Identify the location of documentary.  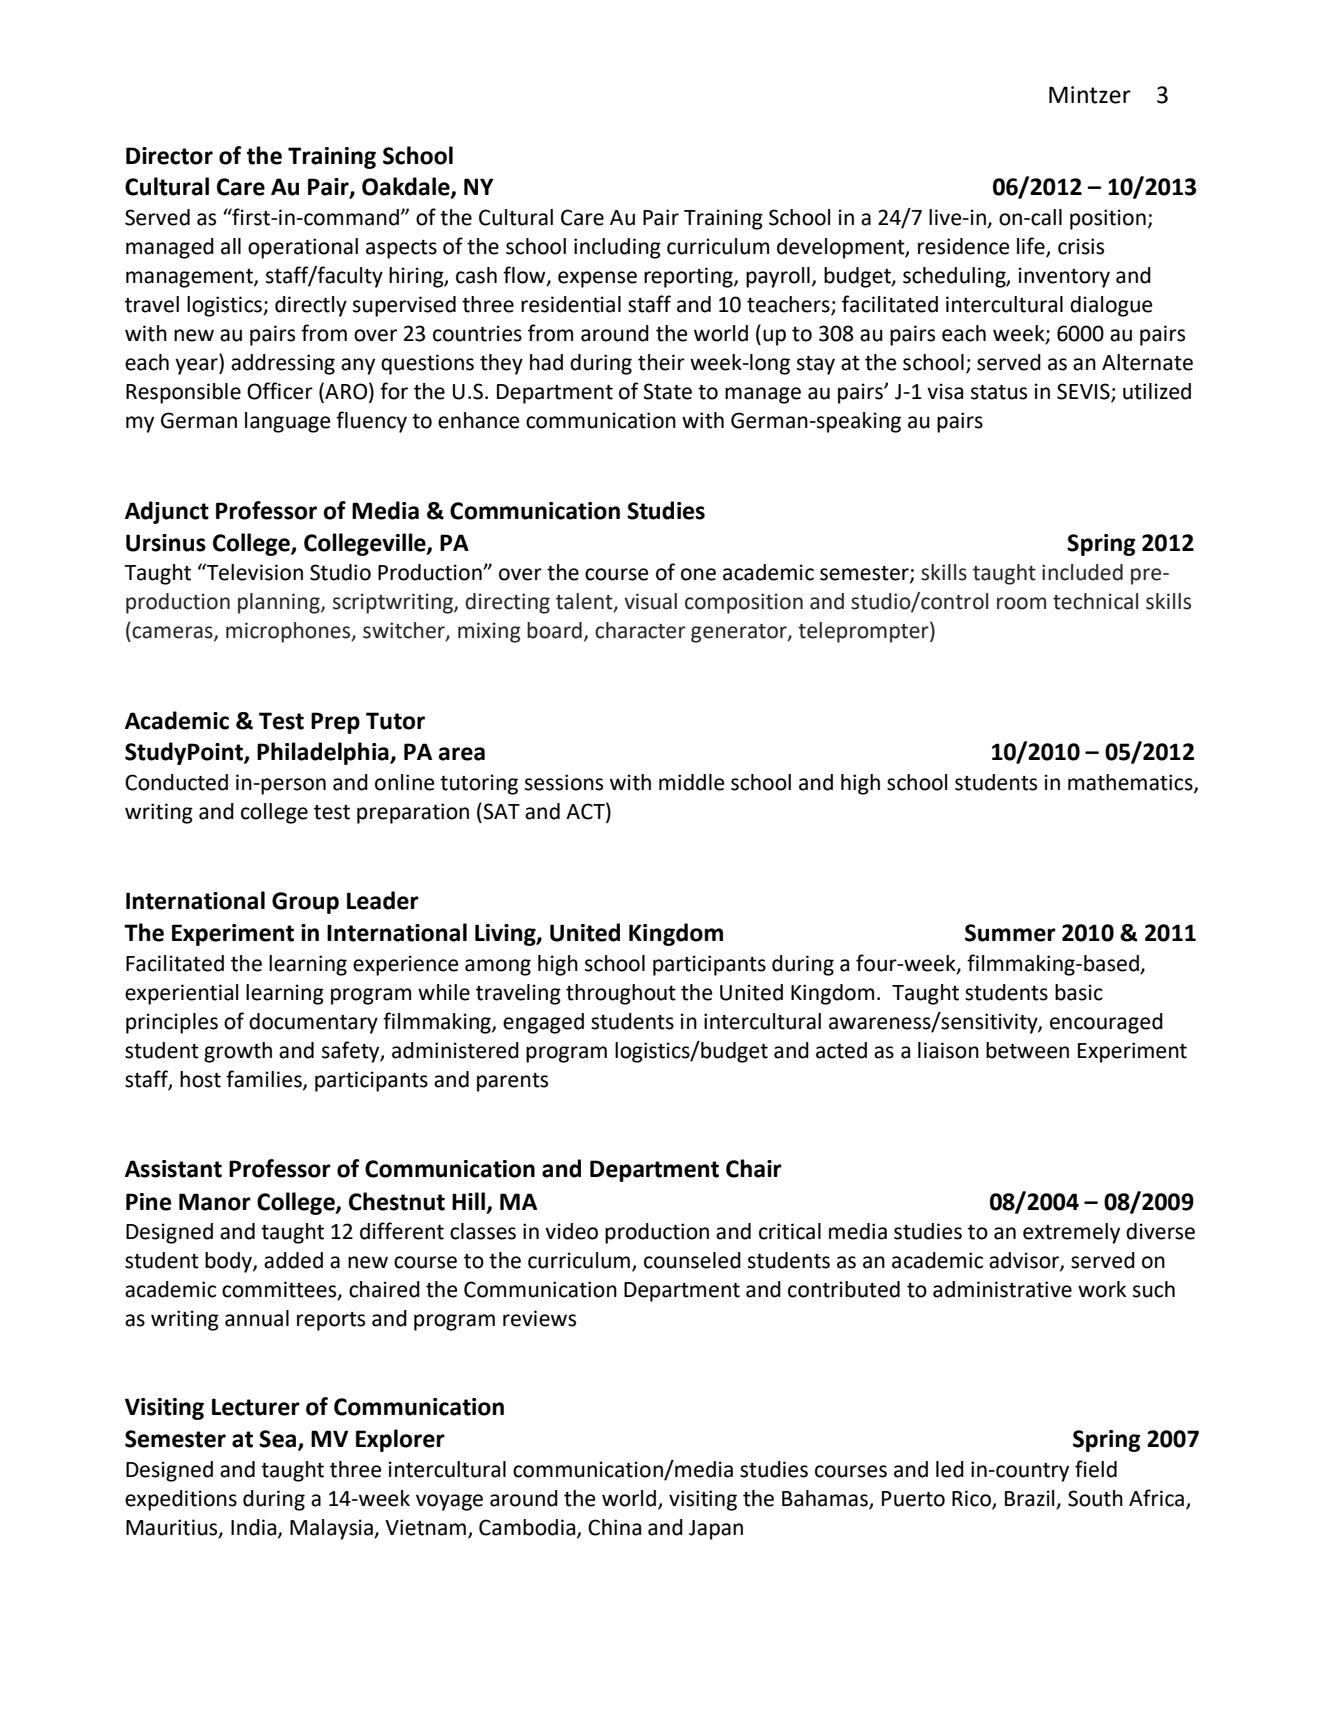
(313, 1023).
